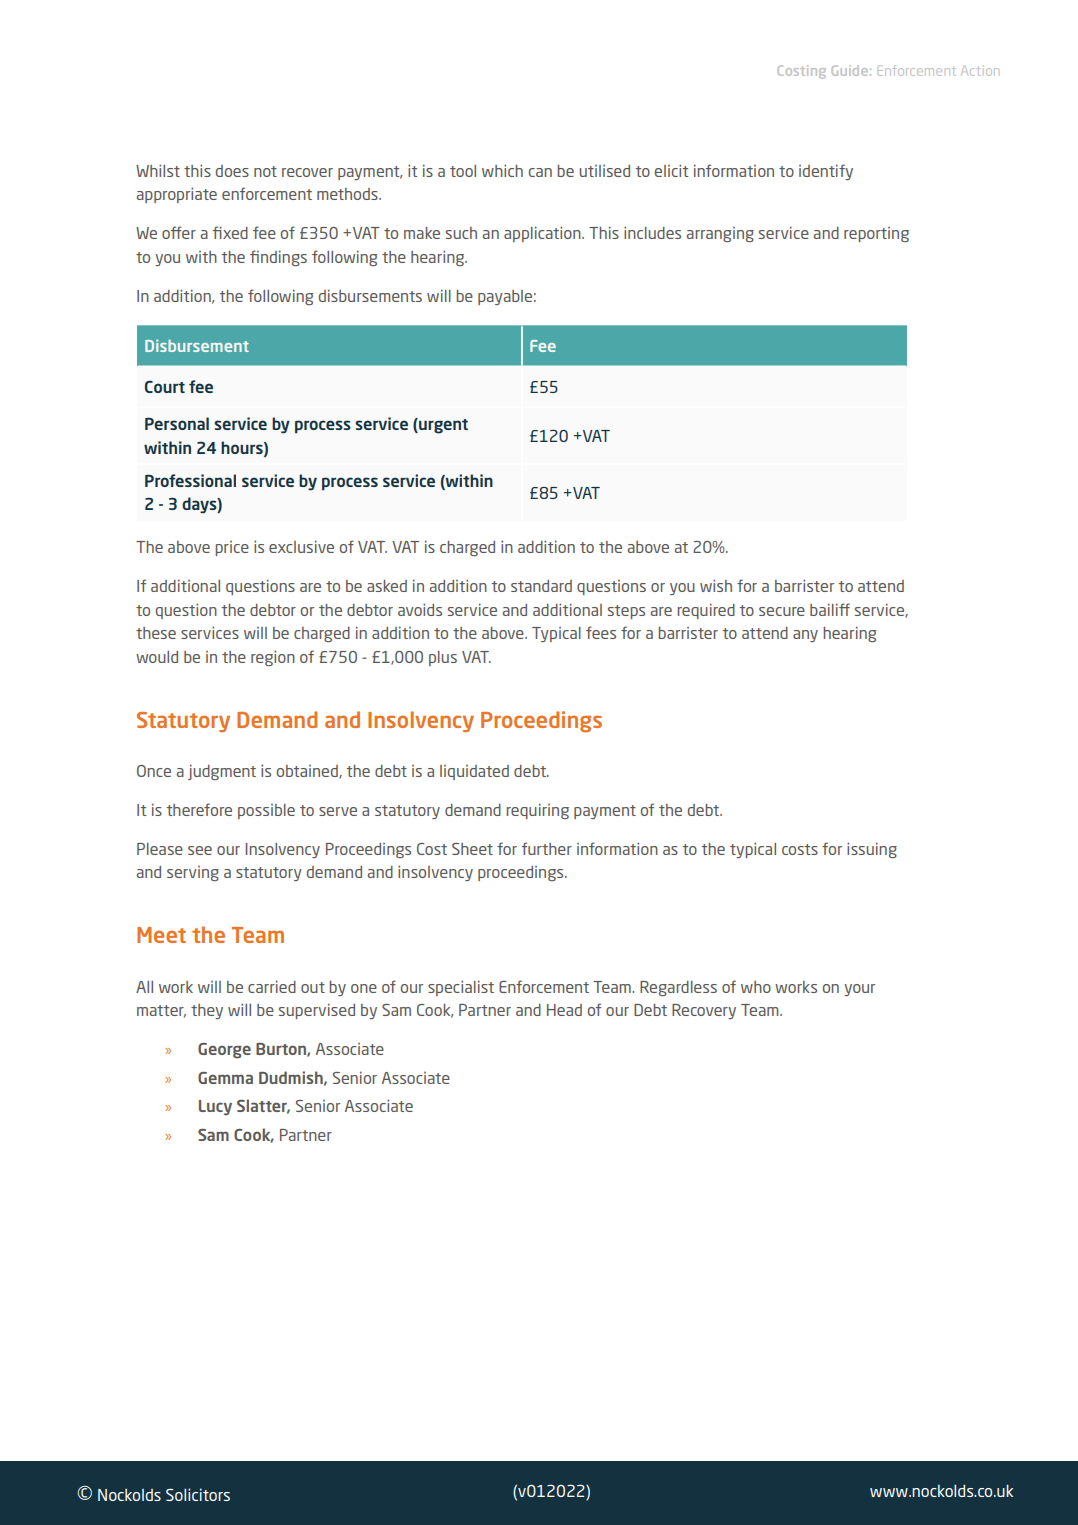  I want to click on your, so click(859, 990).
